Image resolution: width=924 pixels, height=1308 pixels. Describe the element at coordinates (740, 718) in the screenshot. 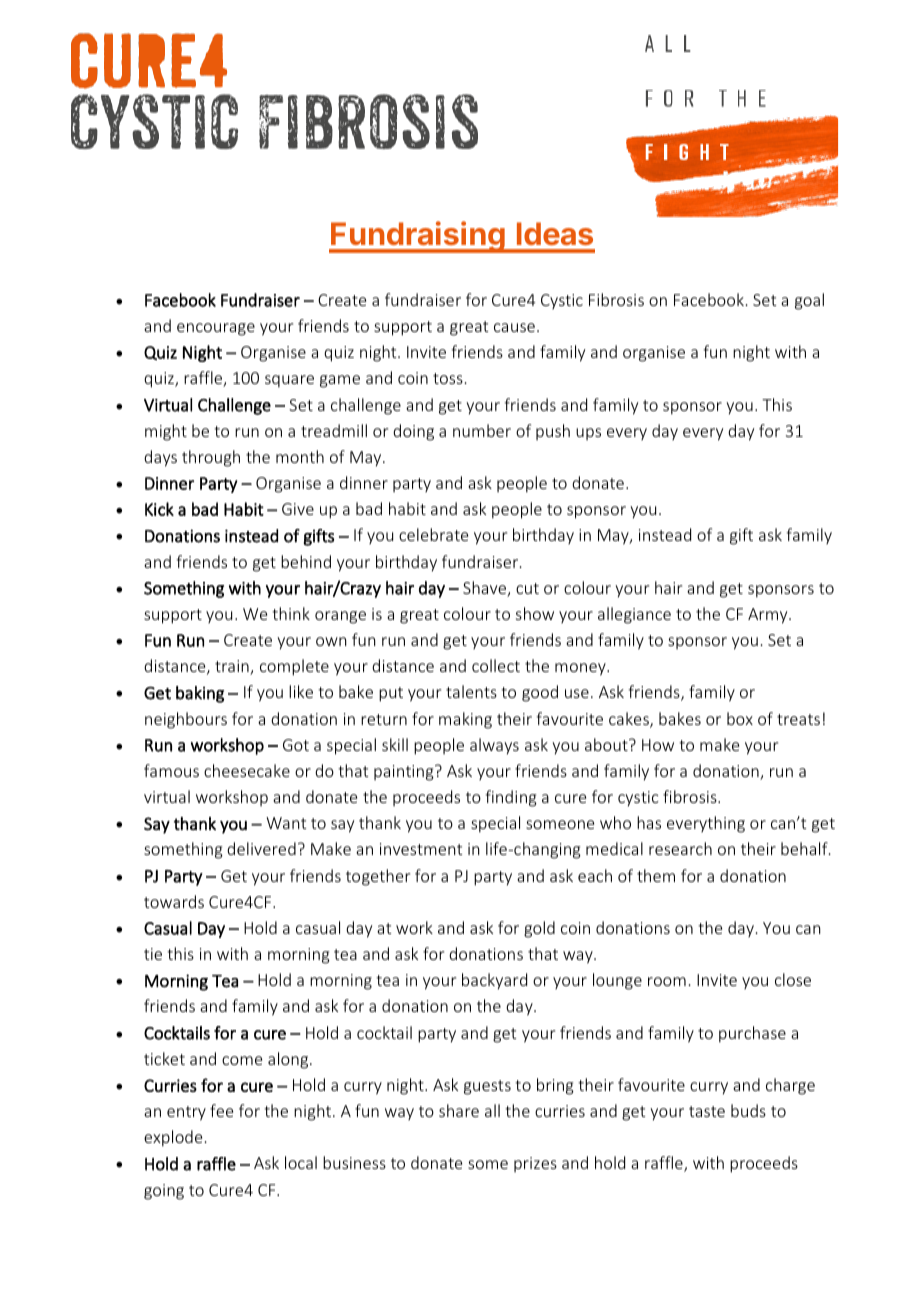

I see `box` at that location.
